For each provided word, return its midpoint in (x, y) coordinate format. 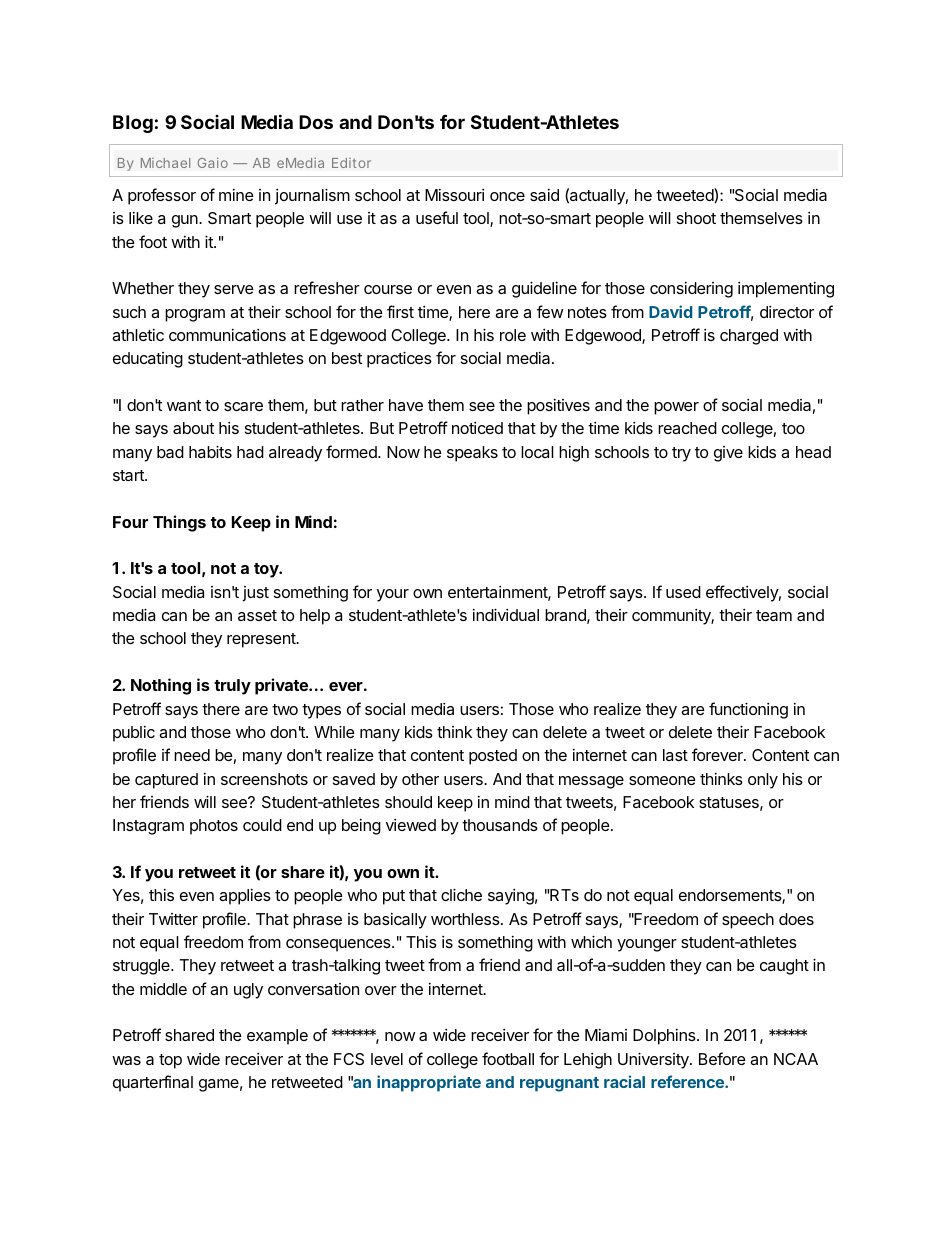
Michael (165, 163)
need (192, 755)
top (170, 1061)
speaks (472, 454)
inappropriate (429, 1083)
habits (210, 451)
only (763, 781)
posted (493, 757)
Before (722, 1058)
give (728, 454)
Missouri (454, 195)
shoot (696, 218)
